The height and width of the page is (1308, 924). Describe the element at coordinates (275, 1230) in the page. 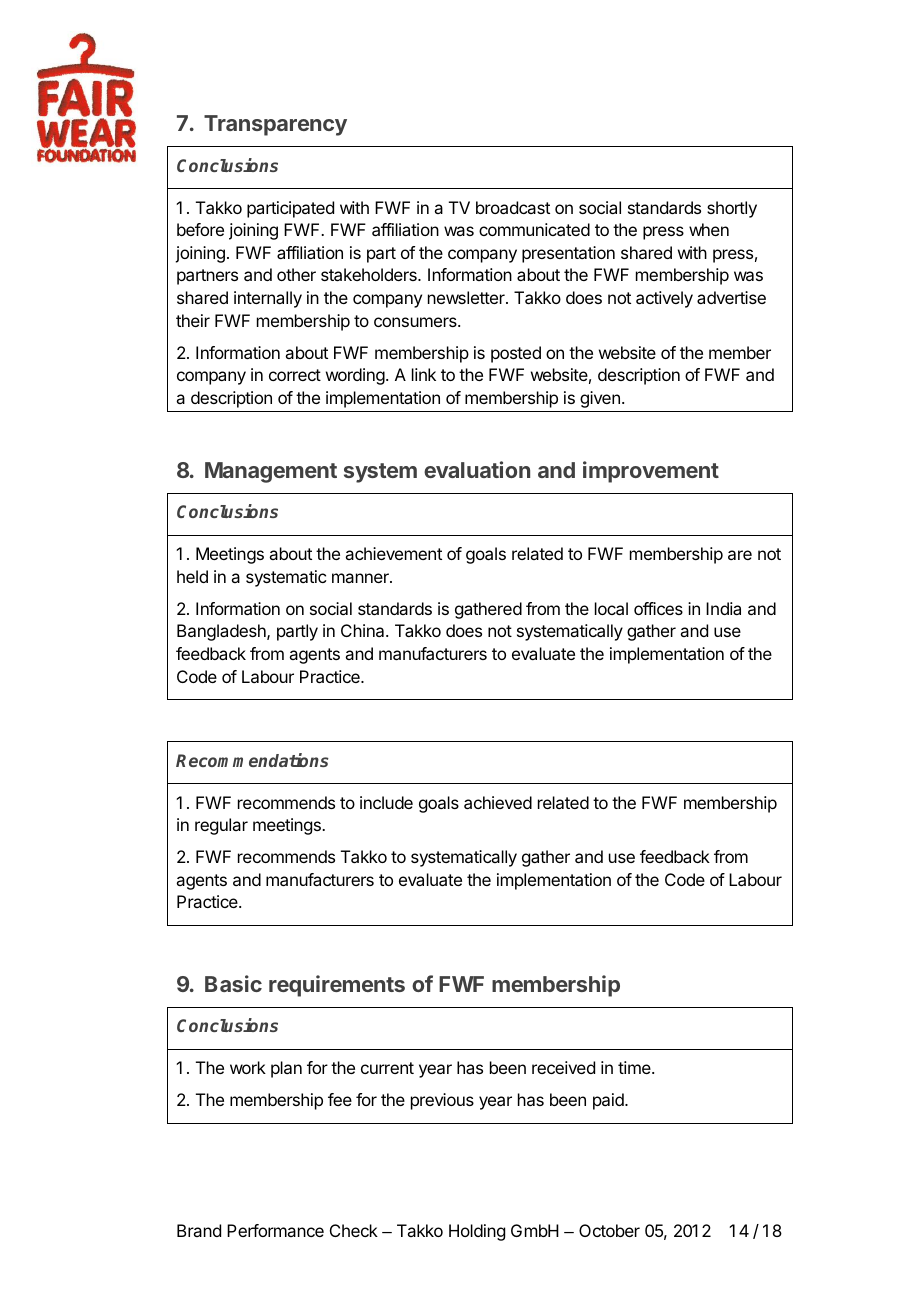

I see `Performance` at that location.
